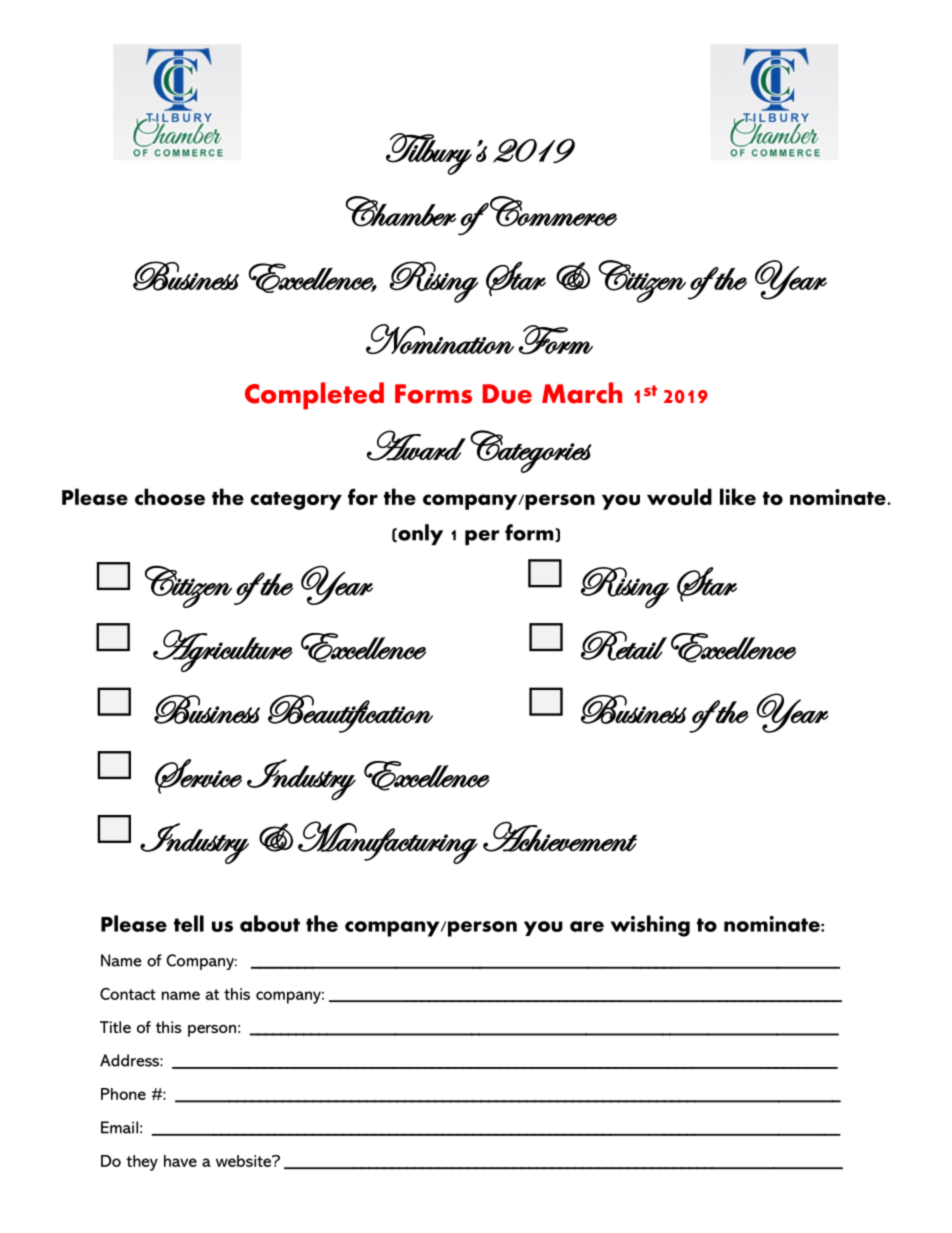 This screenshot has width=952, height=1233. What do you see at coordinates (314, 396) in the screenshot?
I see `Completed` at bounding box center [314, 396].
